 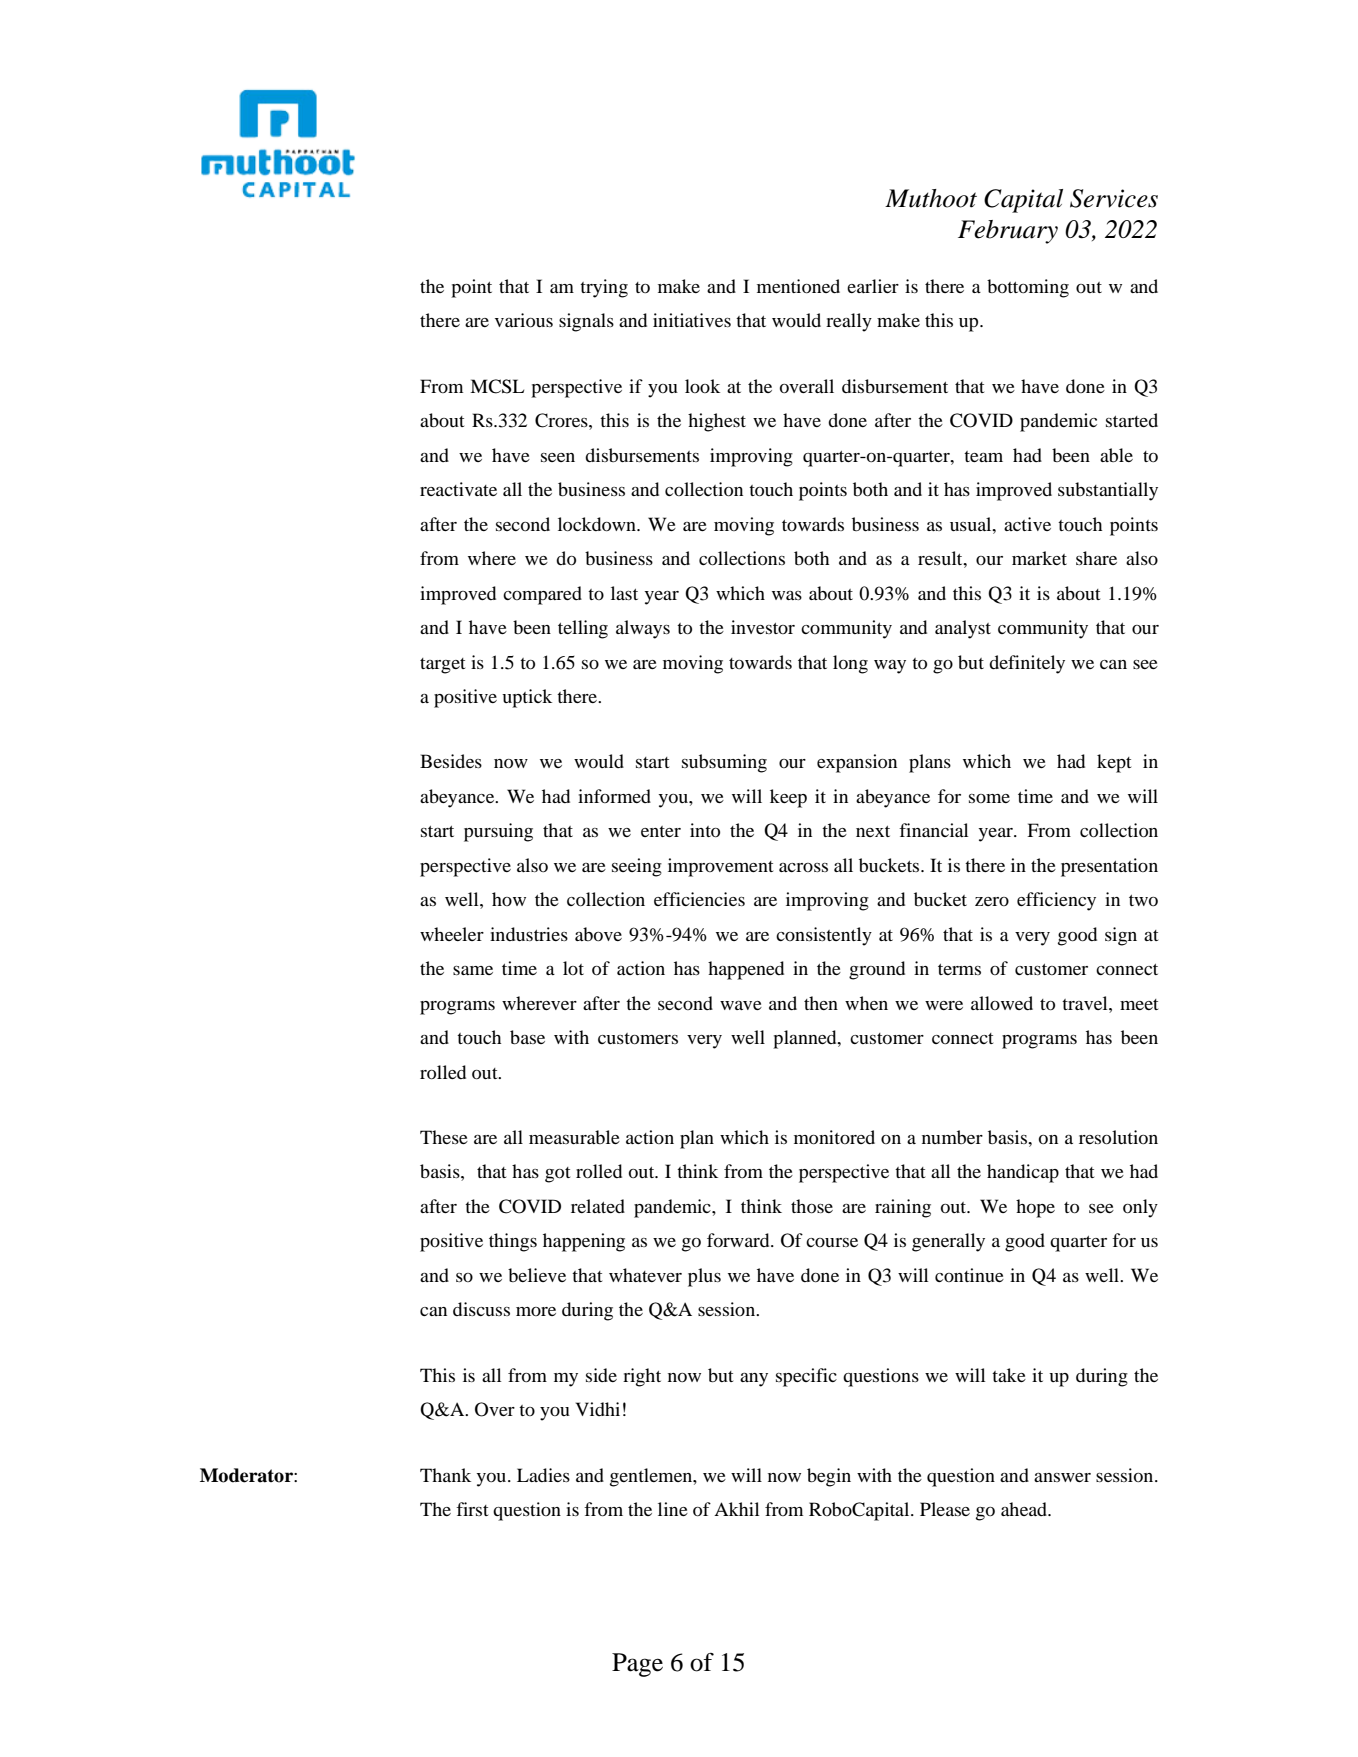 What do you see at coordinates (558, 457) in the page?
I see `seen` at bounding box center [558, 457].
